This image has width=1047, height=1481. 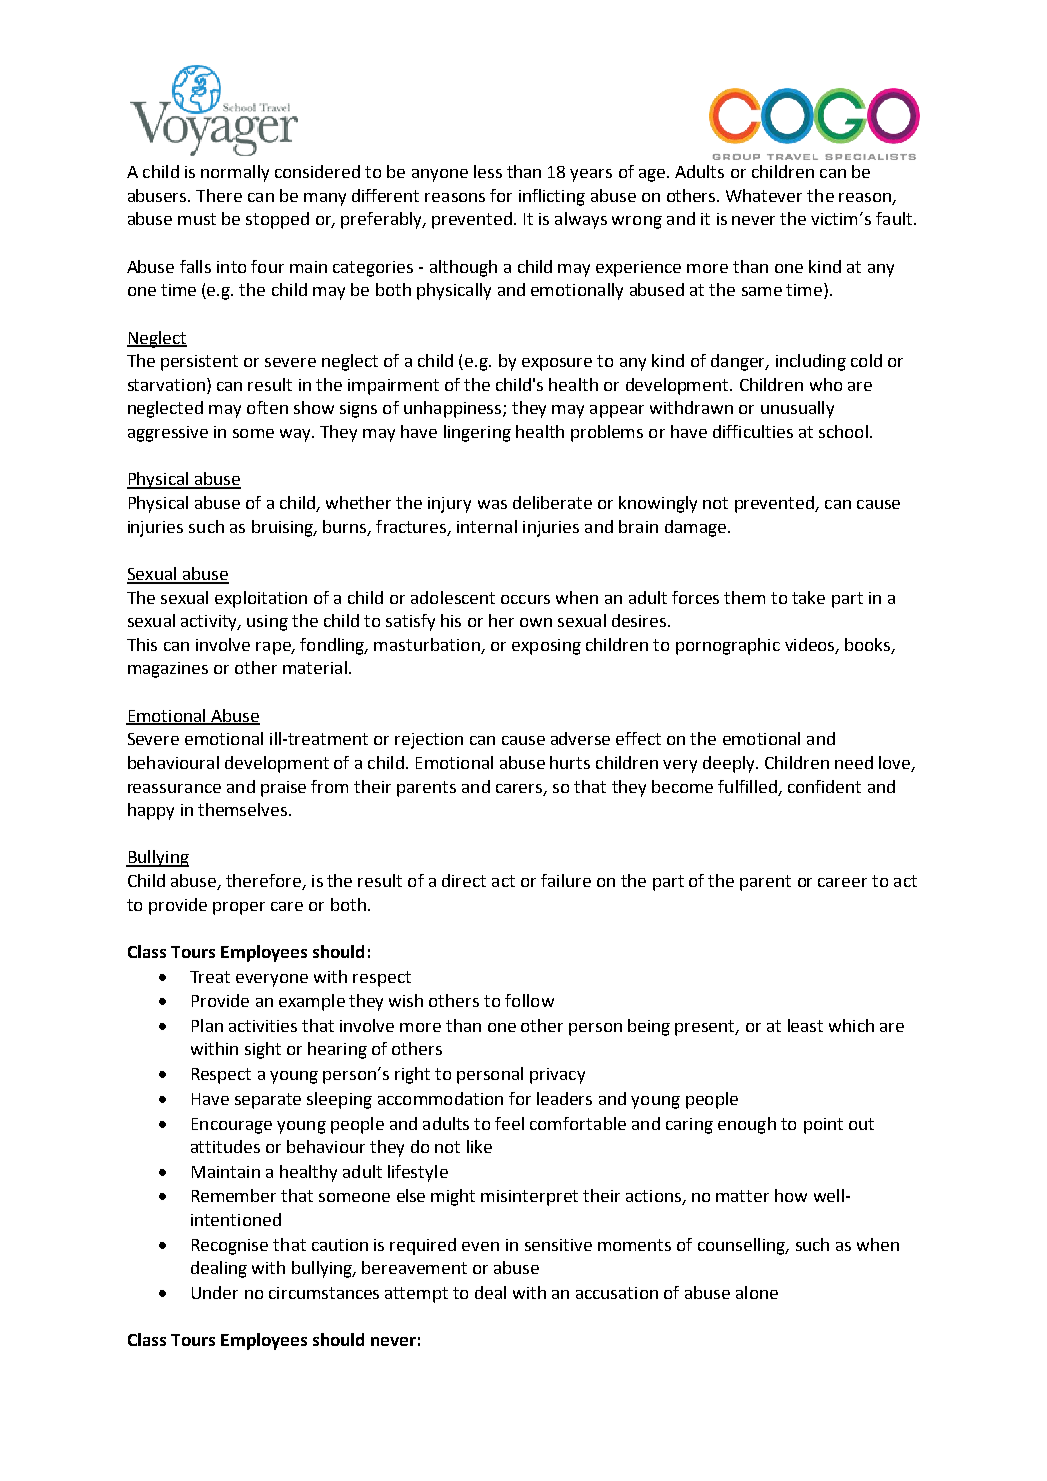 I want to click on failure, so click(x=566, y=880).
